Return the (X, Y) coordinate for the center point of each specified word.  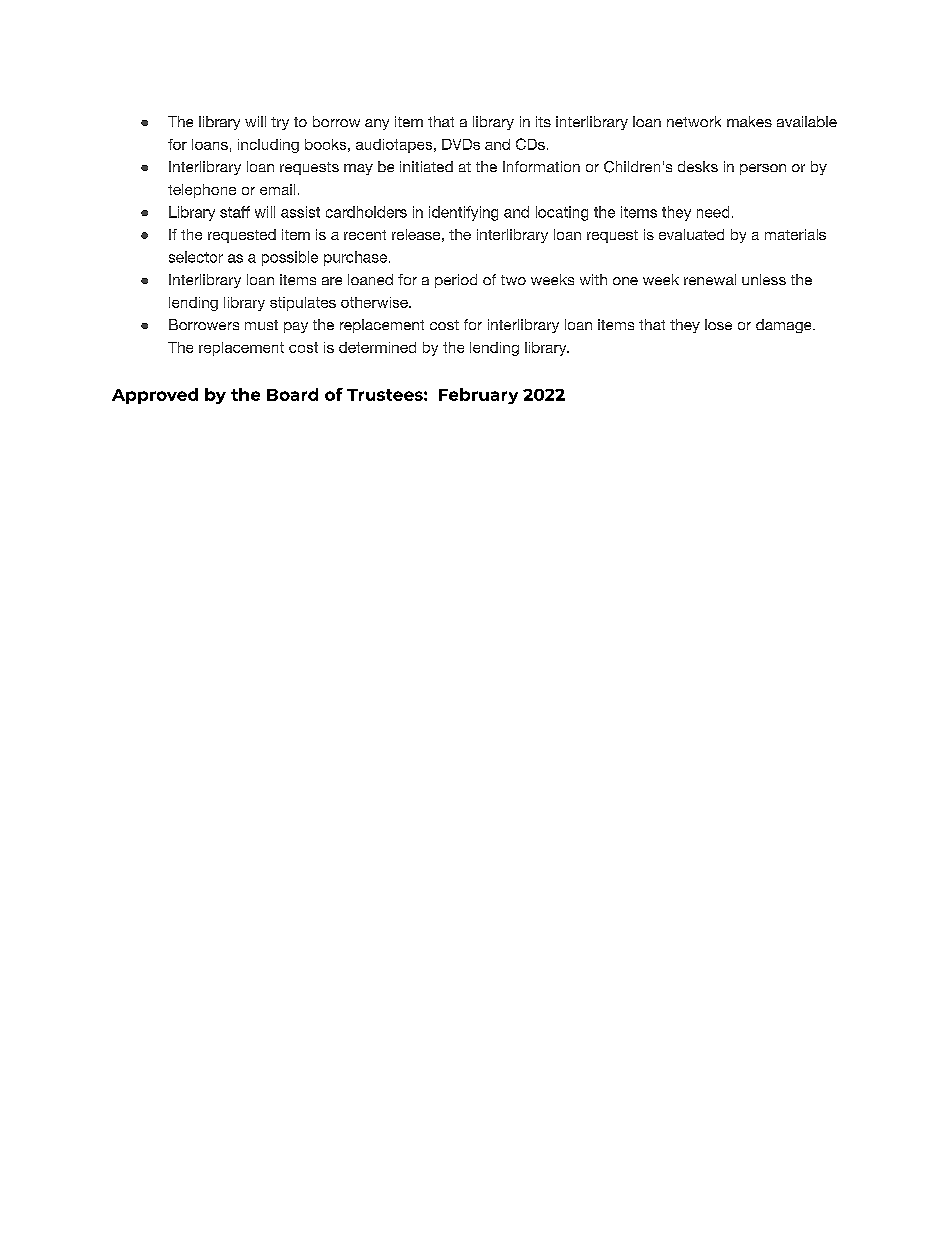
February (478, 396)
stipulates (303, 304)
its (543, 121)
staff (235, 212)
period (456, 281)
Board (292, 394)
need (713, 212)
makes (749, 121)
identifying (463, 213)
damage (785, 326)
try (280, 123)
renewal (710, 279)
